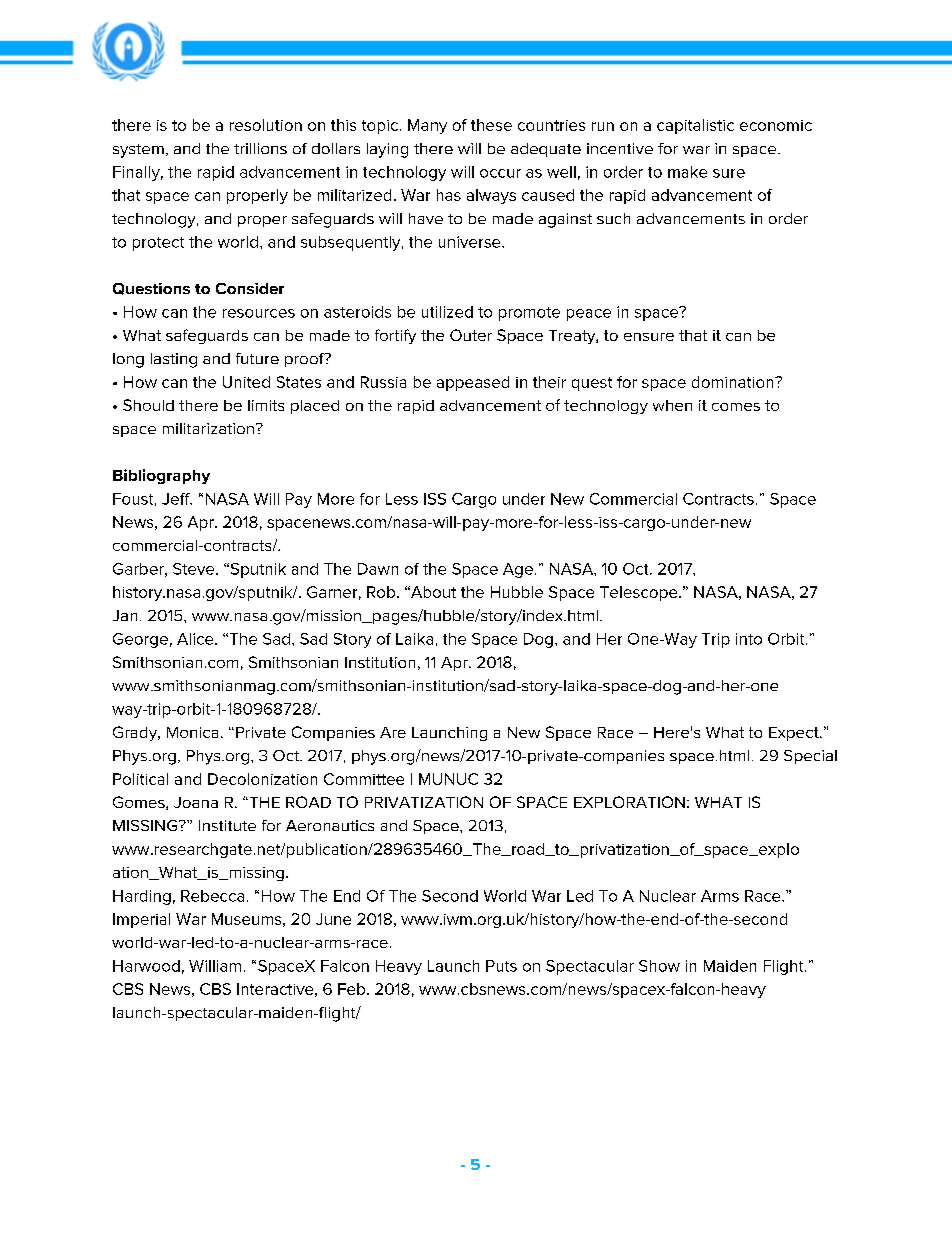 The height and width of the screenshot is (1233, 952). Describe the element at coordinates (736, 407) in the screenshot. I see `comes` at that location.
